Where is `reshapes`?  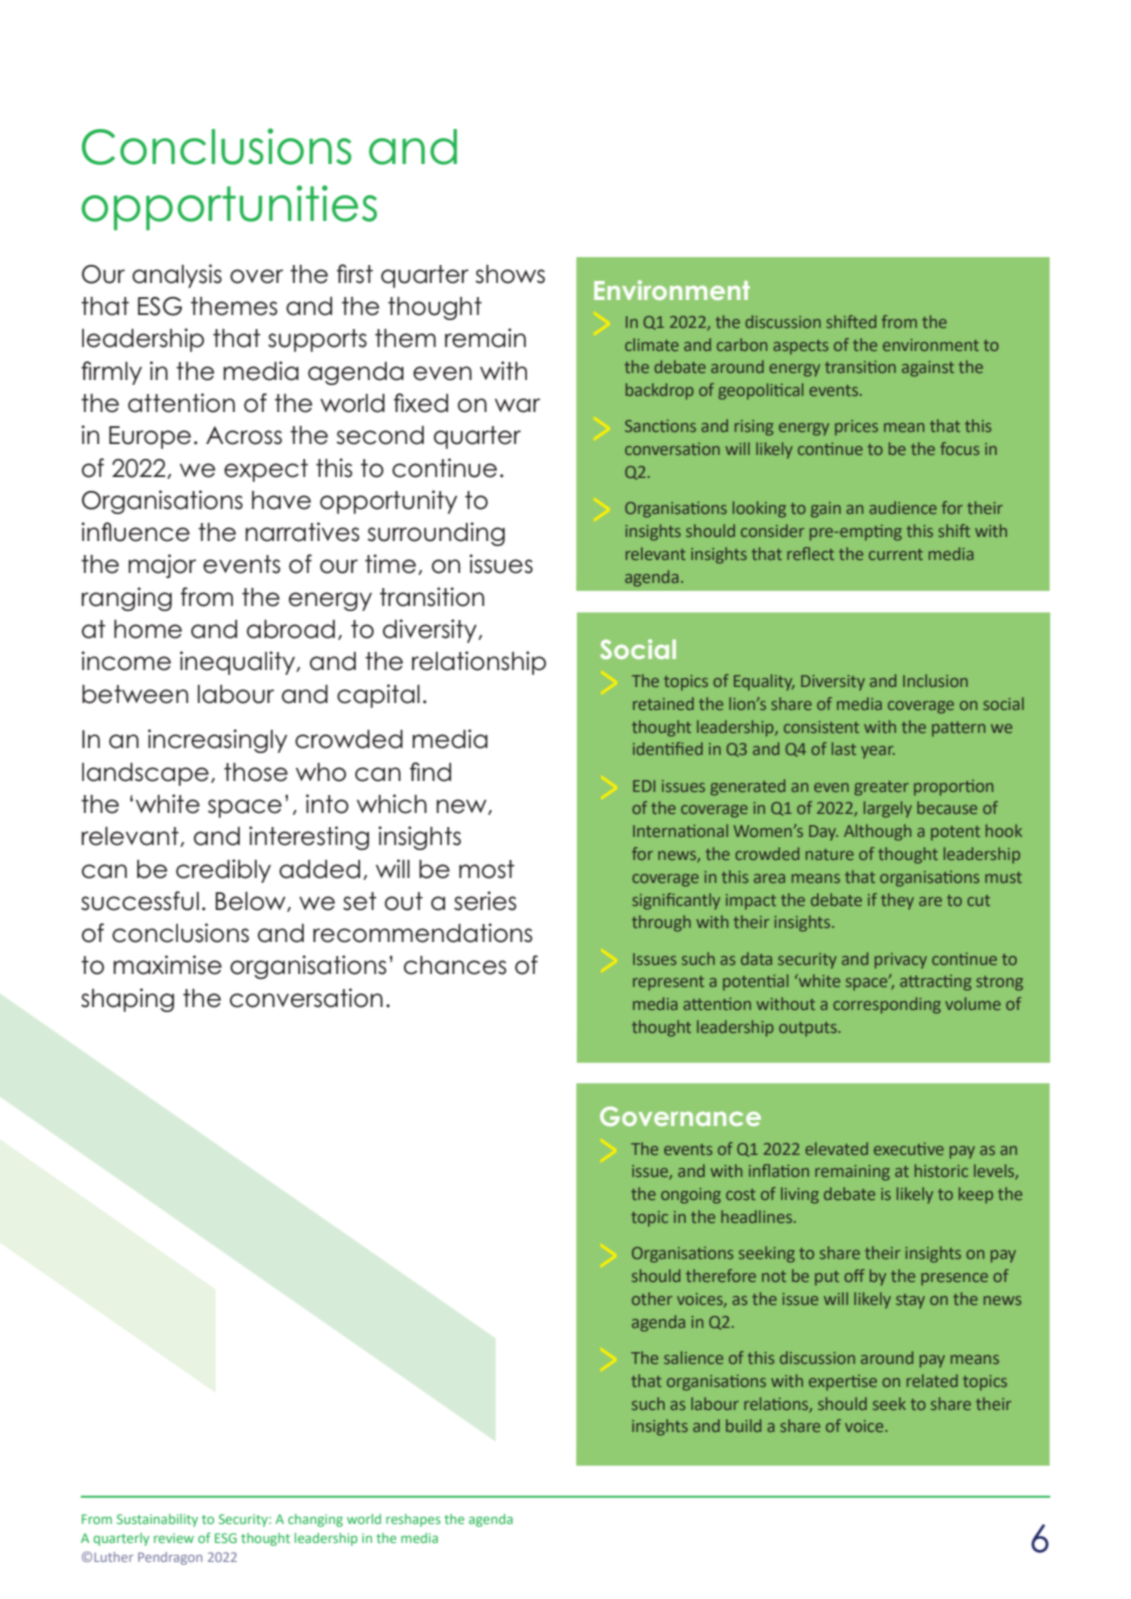 reshapes is located at coordinates (413, 1520).
